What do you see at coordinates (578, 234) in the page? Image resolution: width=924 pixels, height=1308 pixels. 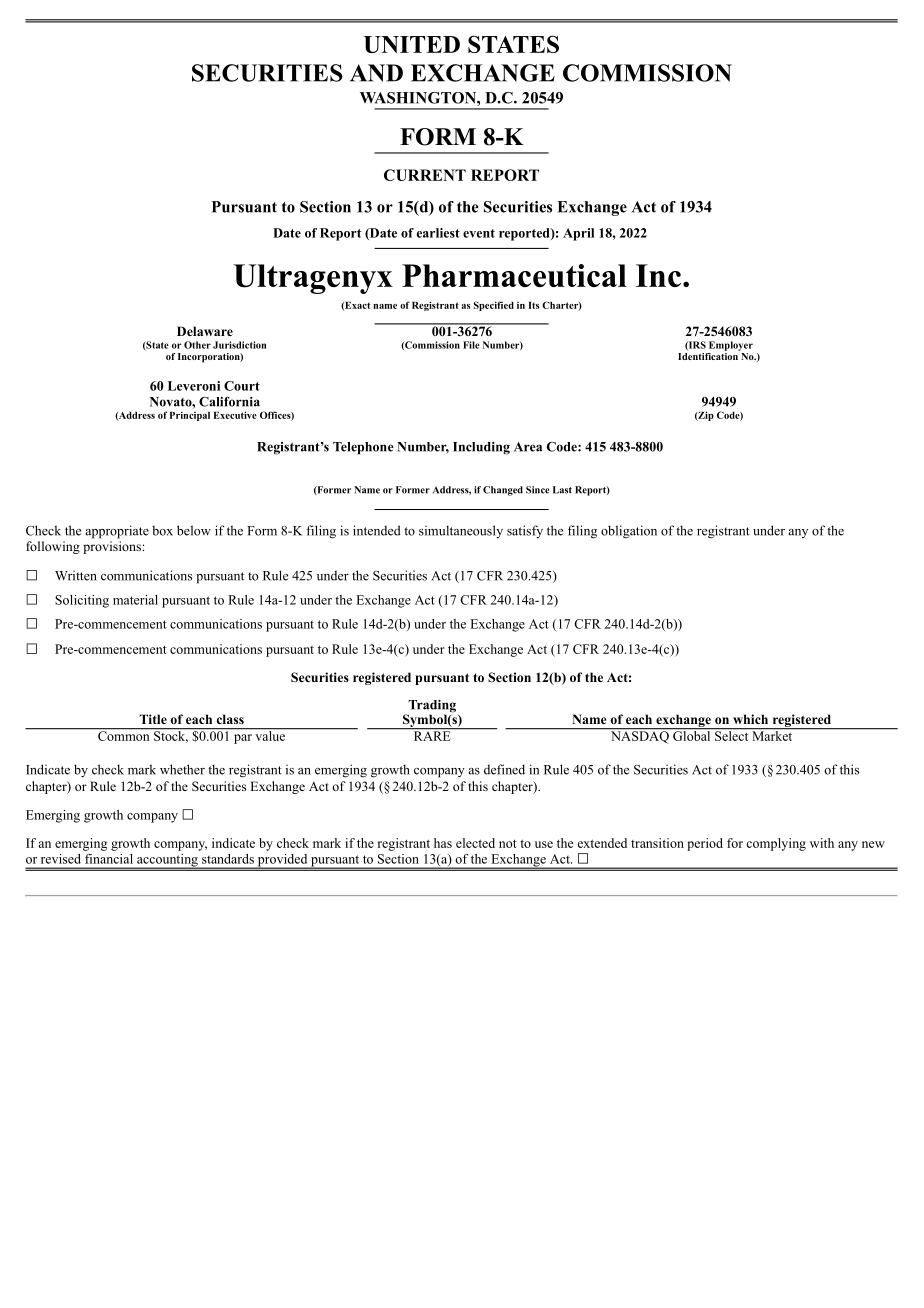 I see `April` at bounding box center [578, 234].
